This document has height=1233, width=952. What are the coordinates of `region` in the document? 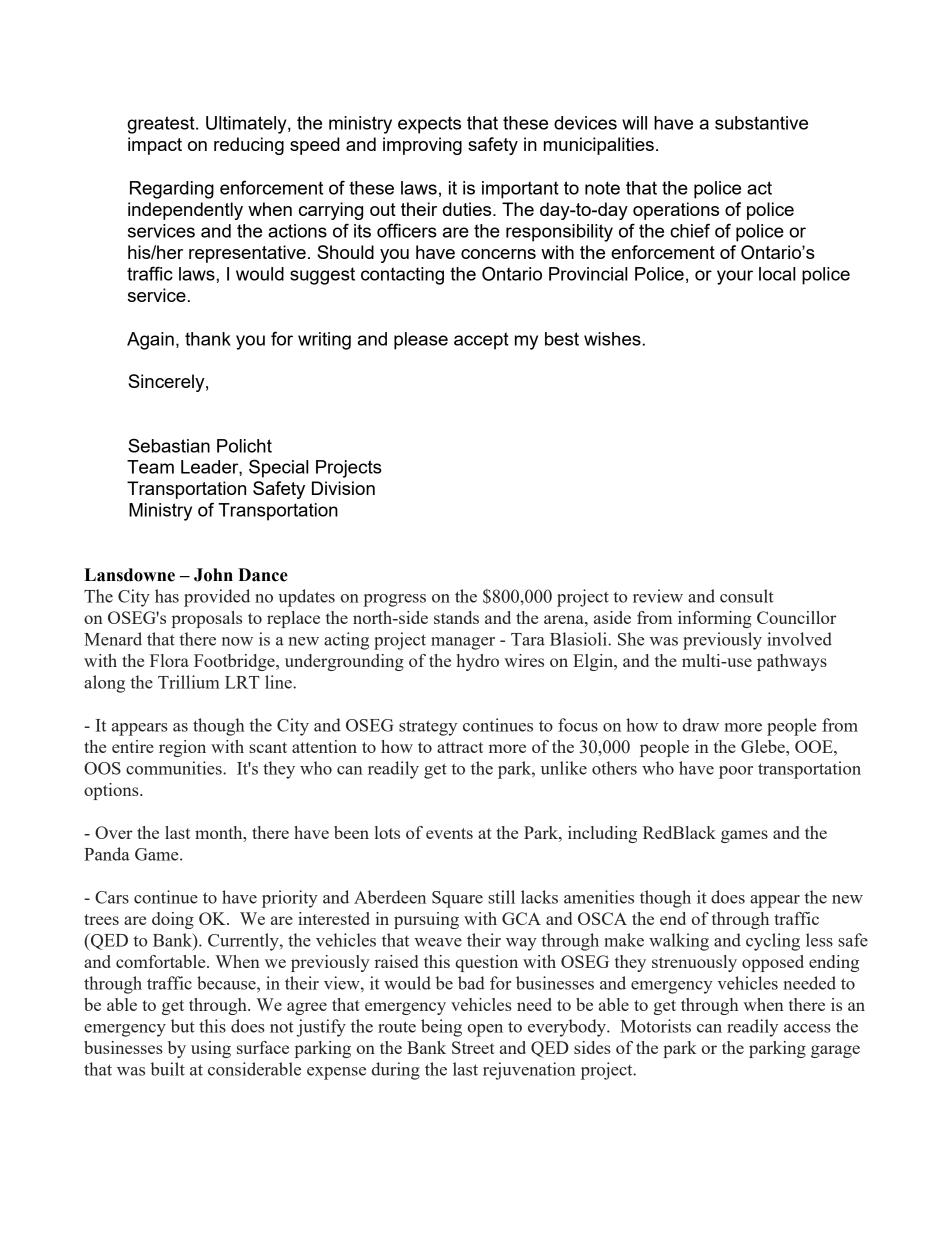 It's located at (182, 748).
